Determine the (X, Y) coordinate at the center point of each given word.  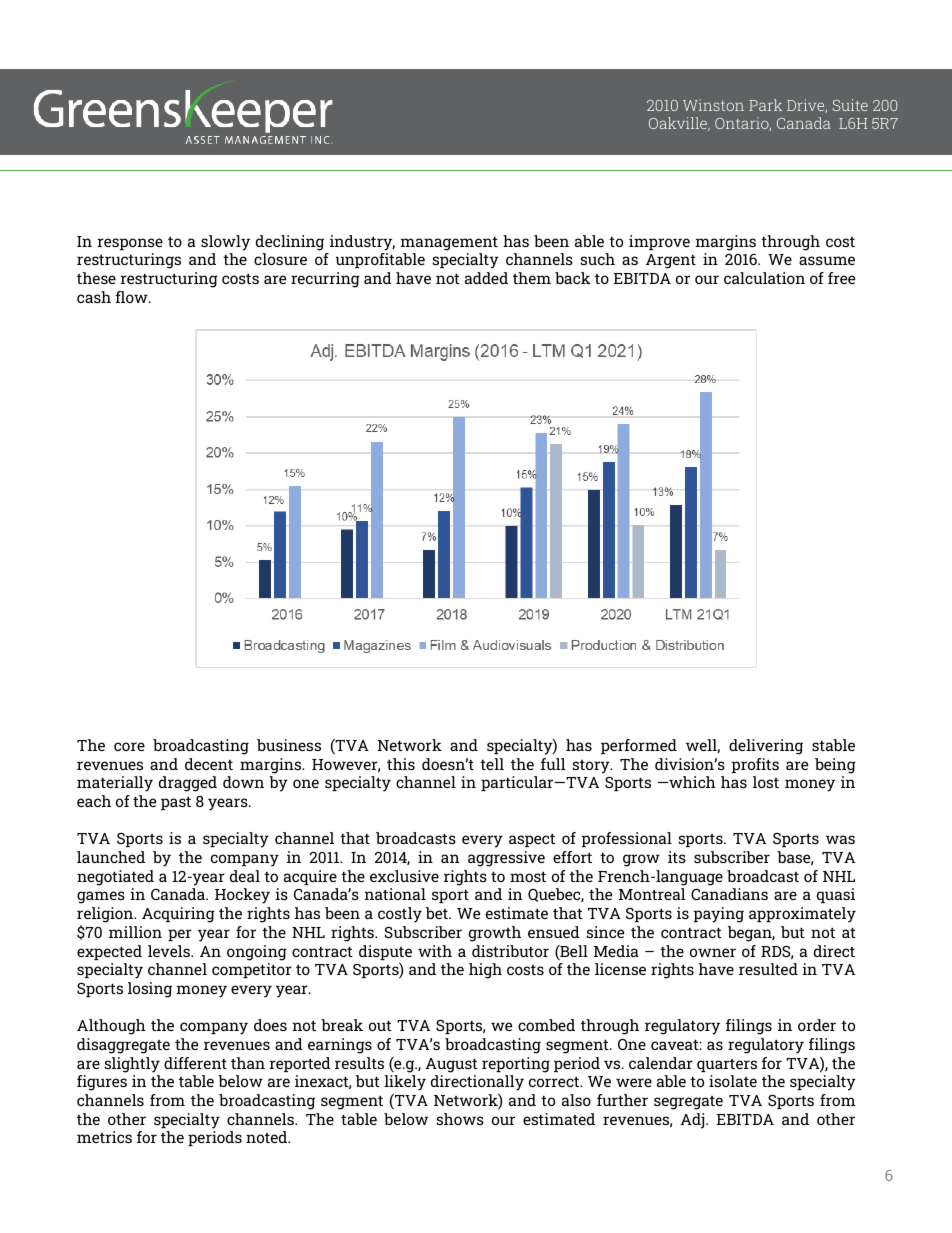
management (449, 244)
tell (492, 764)
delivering (766, 747)
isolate (733, 1081)
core (129, 746)
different (195, 1063)
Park (765, 105)
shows (460, 1119)
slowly (225, 243)
